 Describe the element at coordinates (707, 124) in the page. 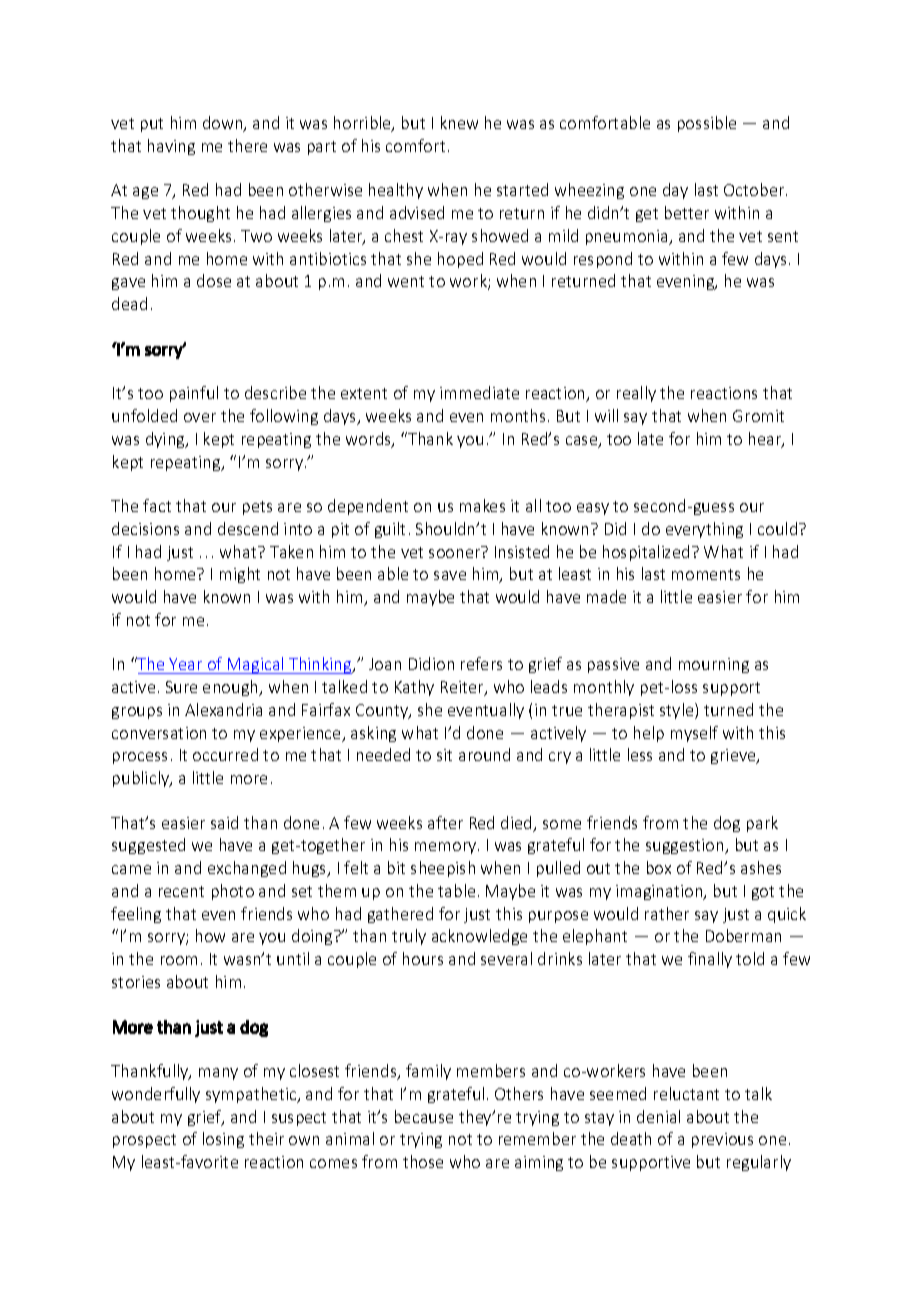

I see `possible` at that location.
